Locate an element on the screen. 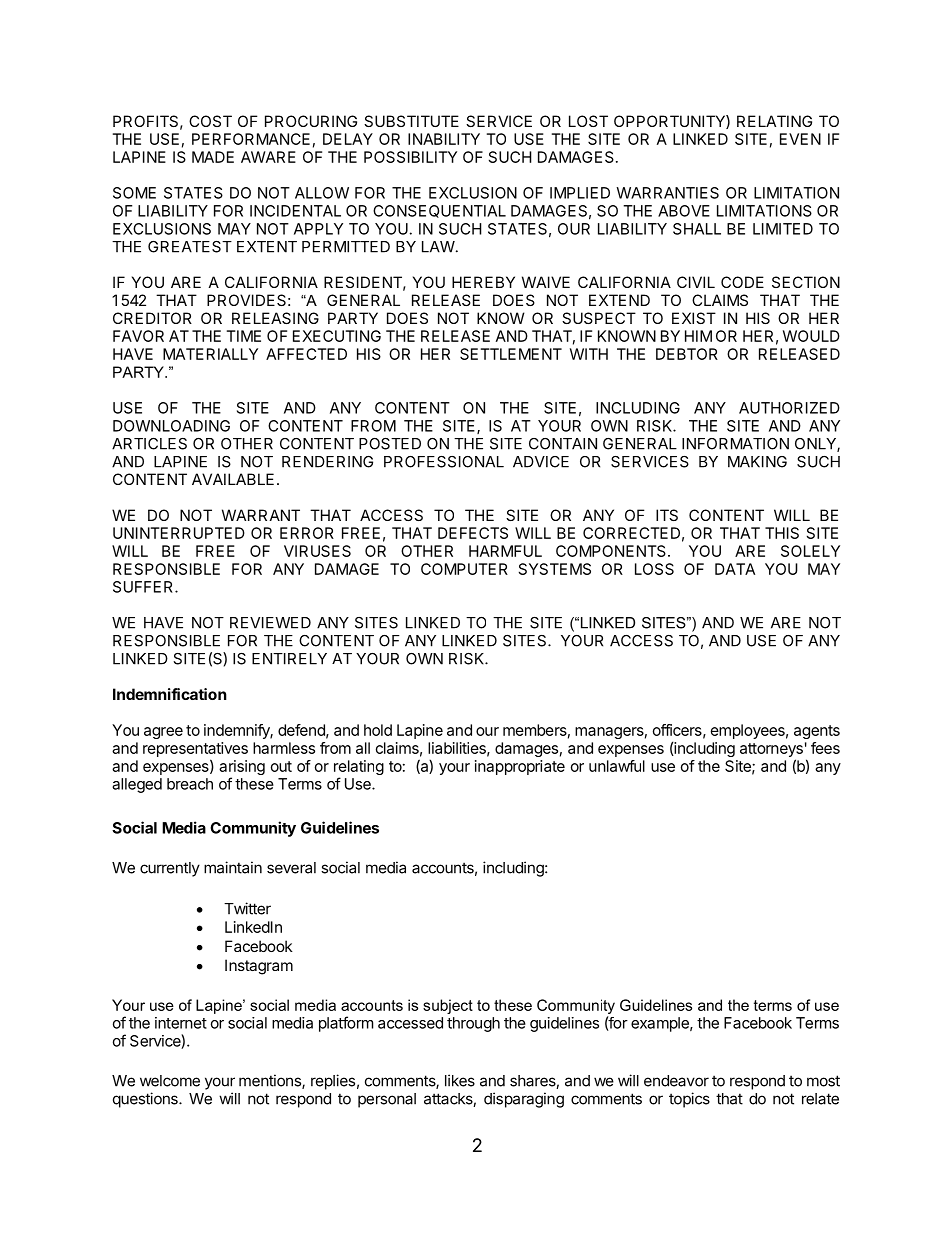 Image resolution: width=952 pixels, height=1233 pixels. SETTLEMENT is located at coordinates (511, 354).
